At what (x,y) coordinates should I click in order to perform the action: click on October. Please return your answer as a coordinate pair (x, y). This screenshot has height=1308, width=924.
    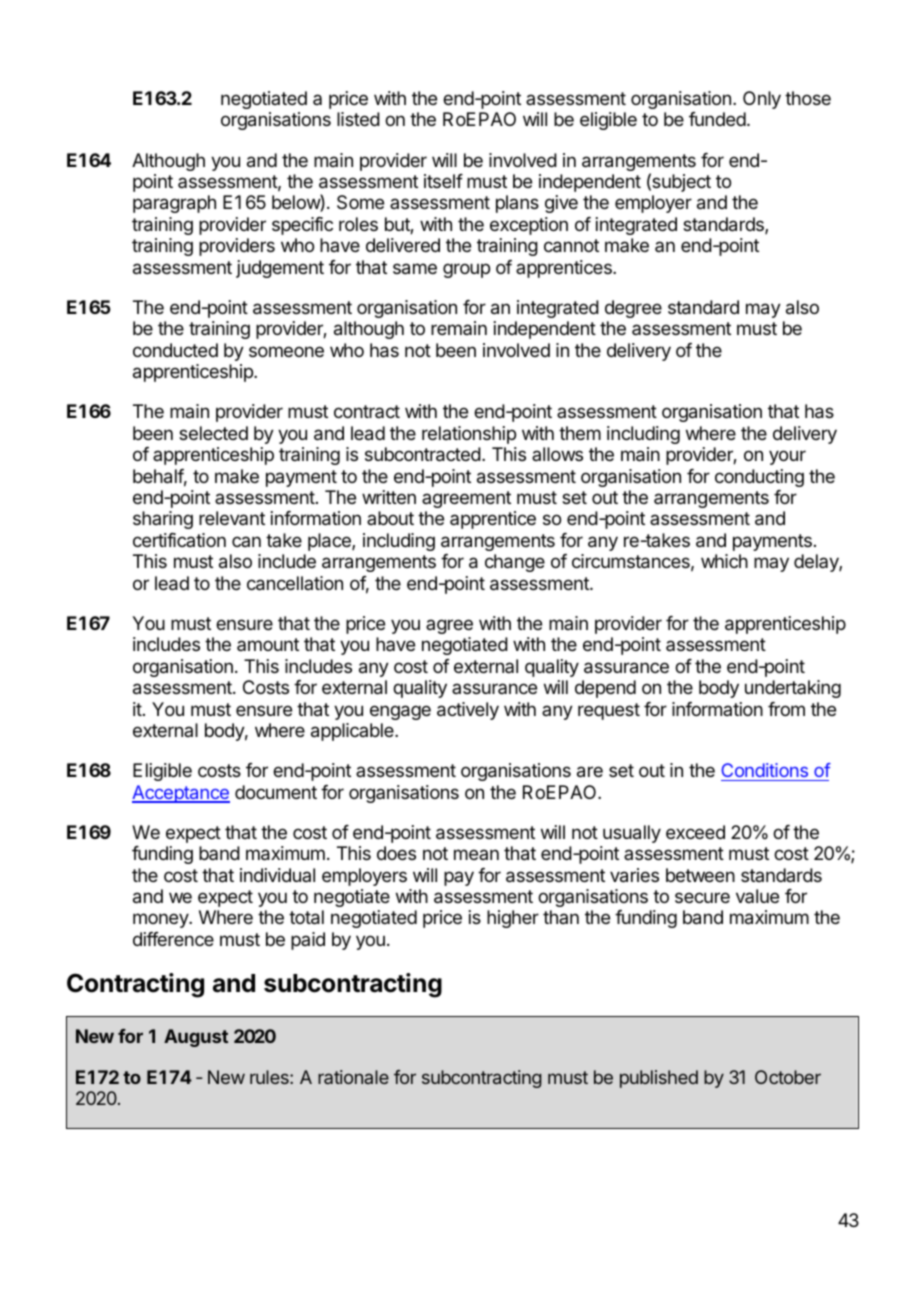
    Looking at the image, I should click on (788, 1077).
